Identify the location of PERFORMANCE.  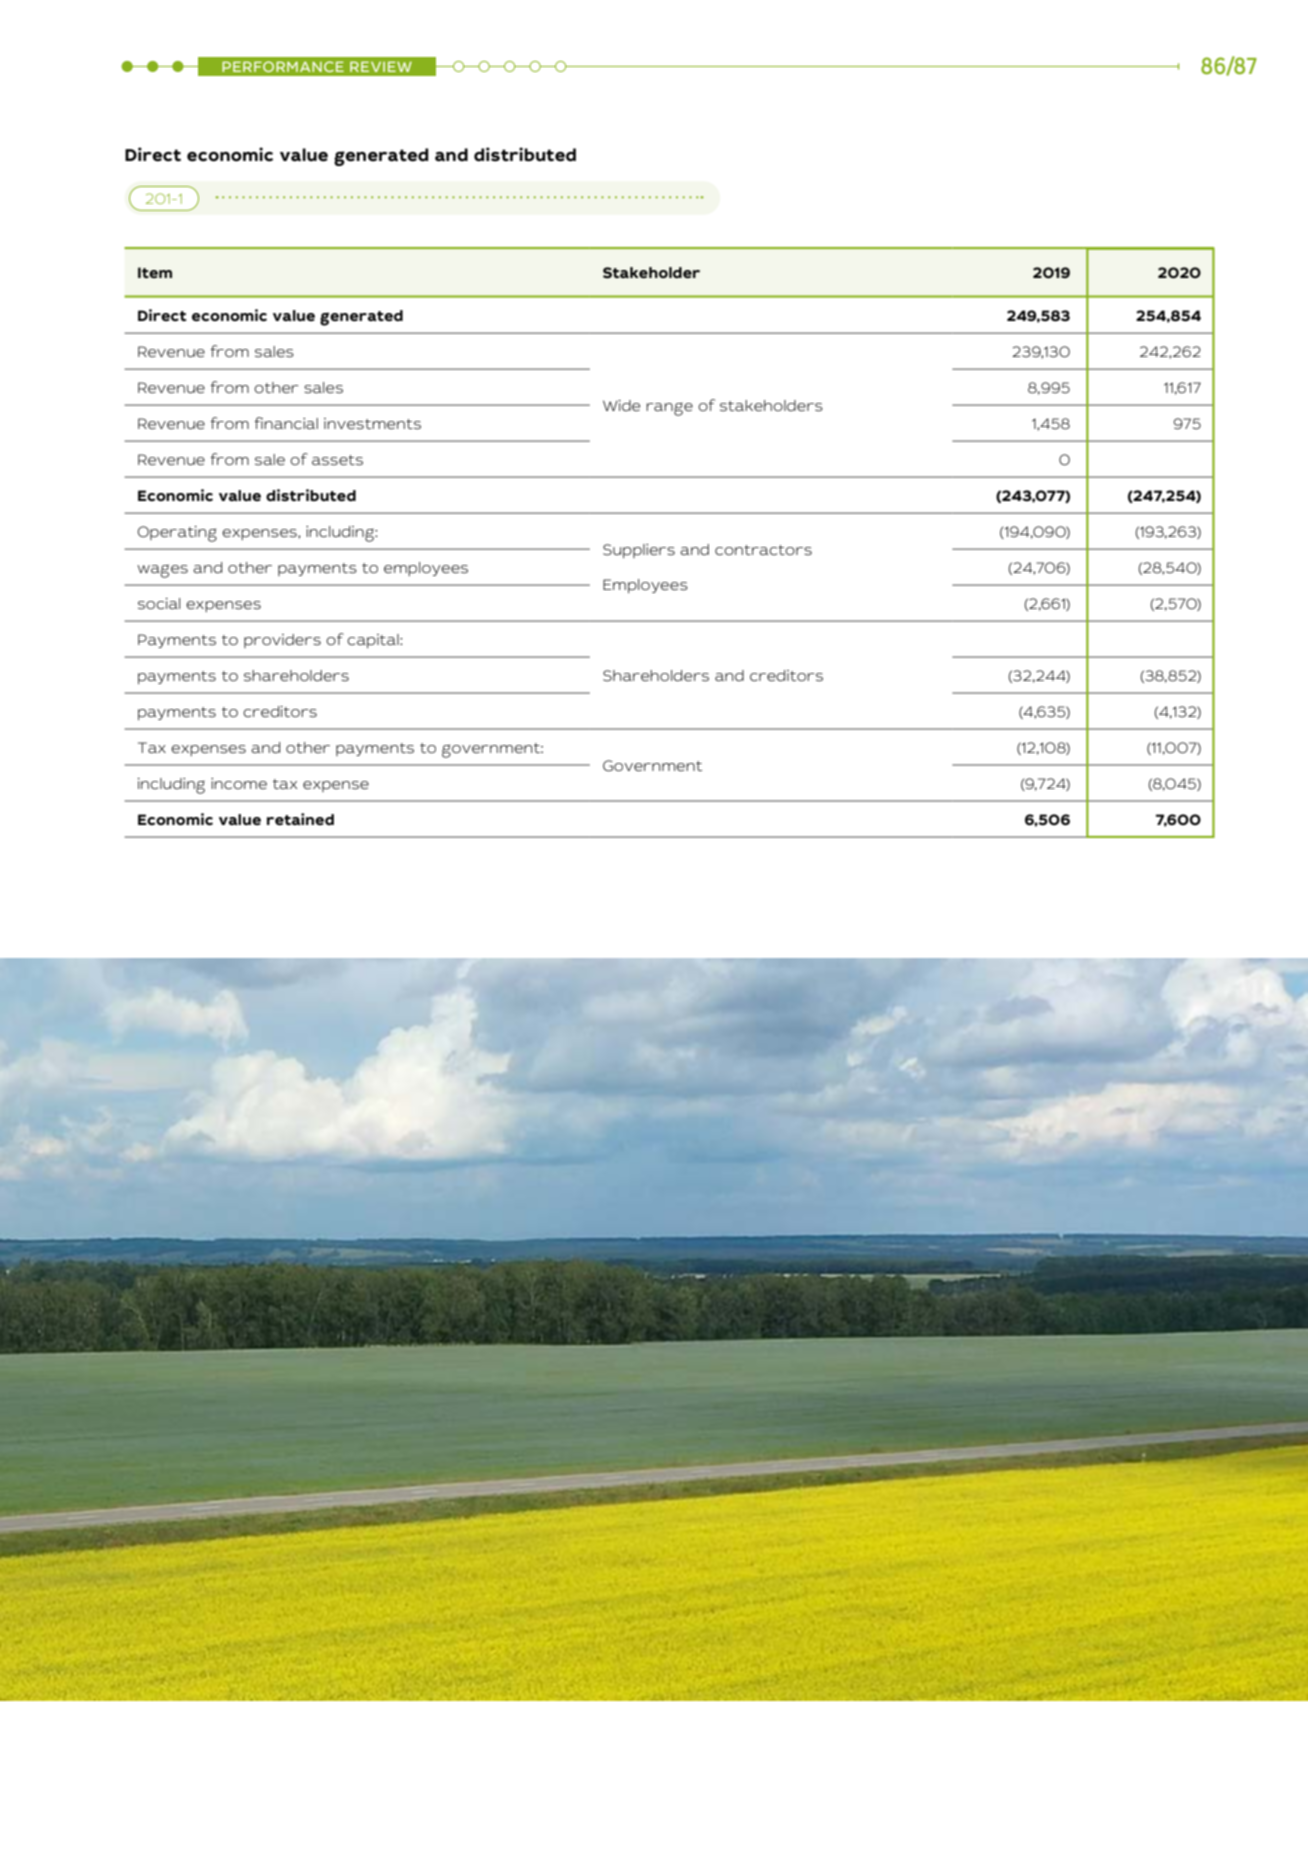
(283, 66).
